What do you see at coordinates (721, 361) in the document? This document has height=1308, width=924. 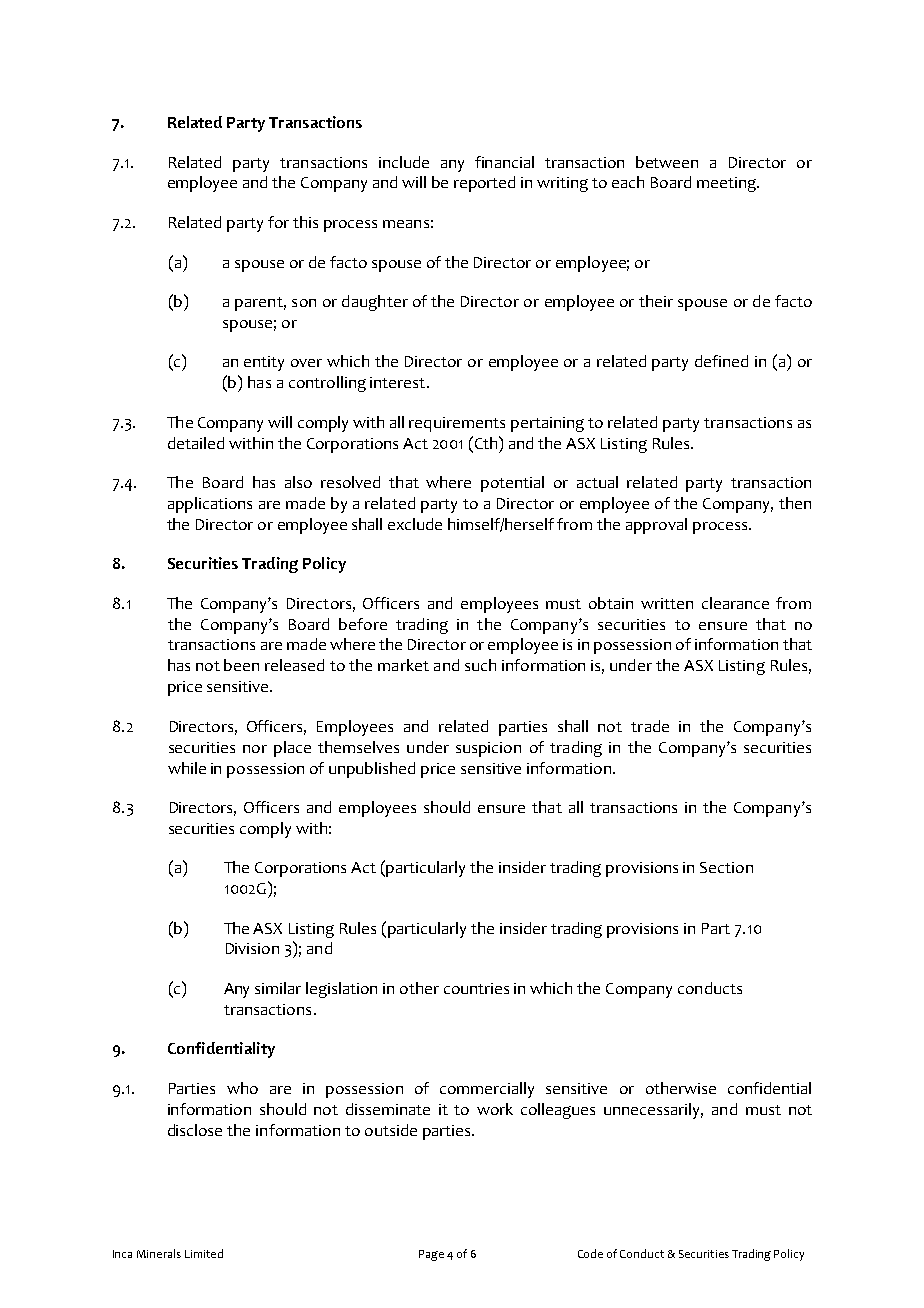 I see `defined` at bounding box center [721, 361].
